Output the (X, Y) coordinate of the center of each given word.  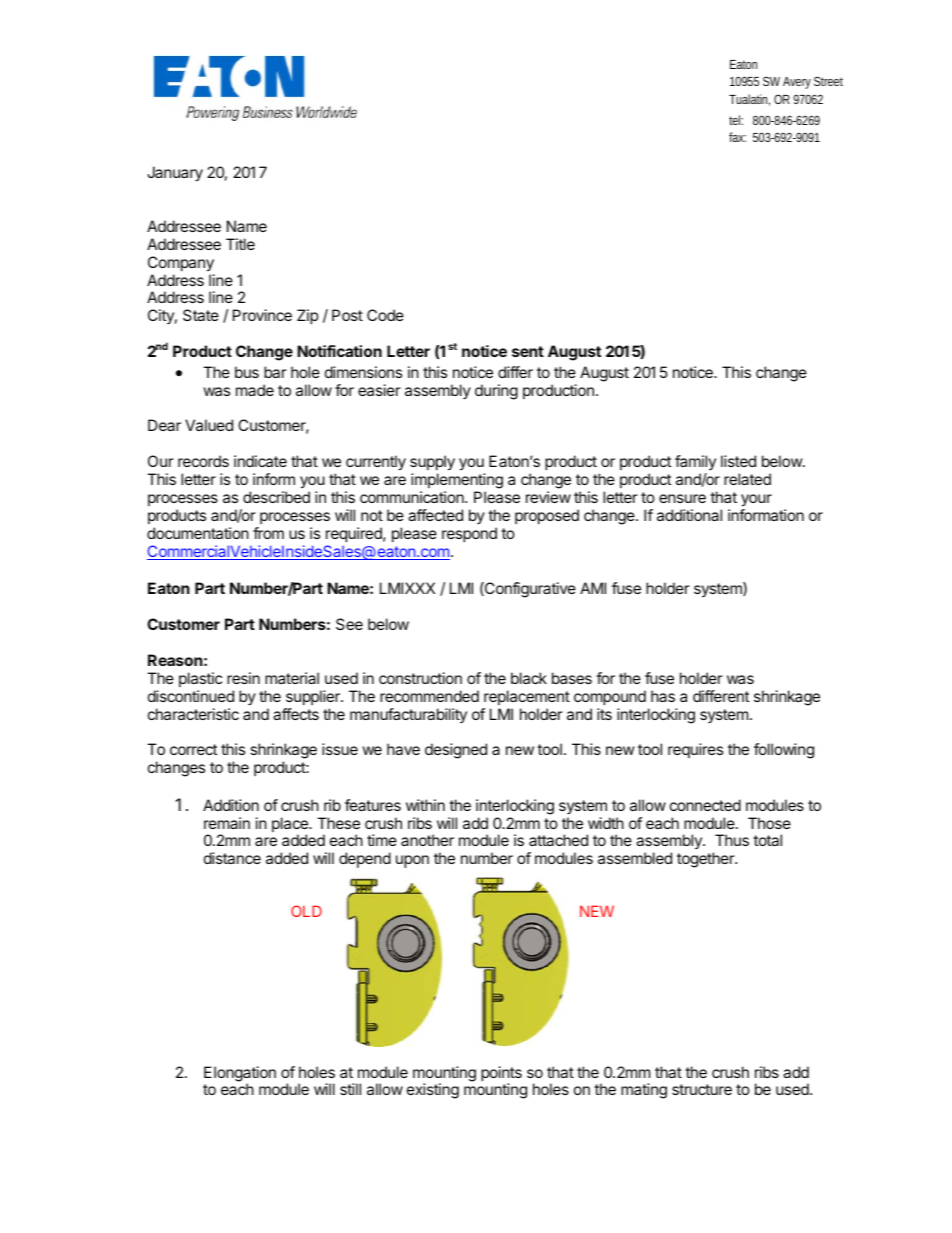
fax (737, 137)
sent (528, 351)
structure (702, 1089)
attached (558, 840)
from (268, 533)
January (175, 174)
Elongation (240, 1075)
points (501, 1075)
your (756, 500)
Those (769, 823)
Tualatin (749, 100)
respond (469, 534)
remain (227, 823)
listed (738, 461)
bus (247, 372)
